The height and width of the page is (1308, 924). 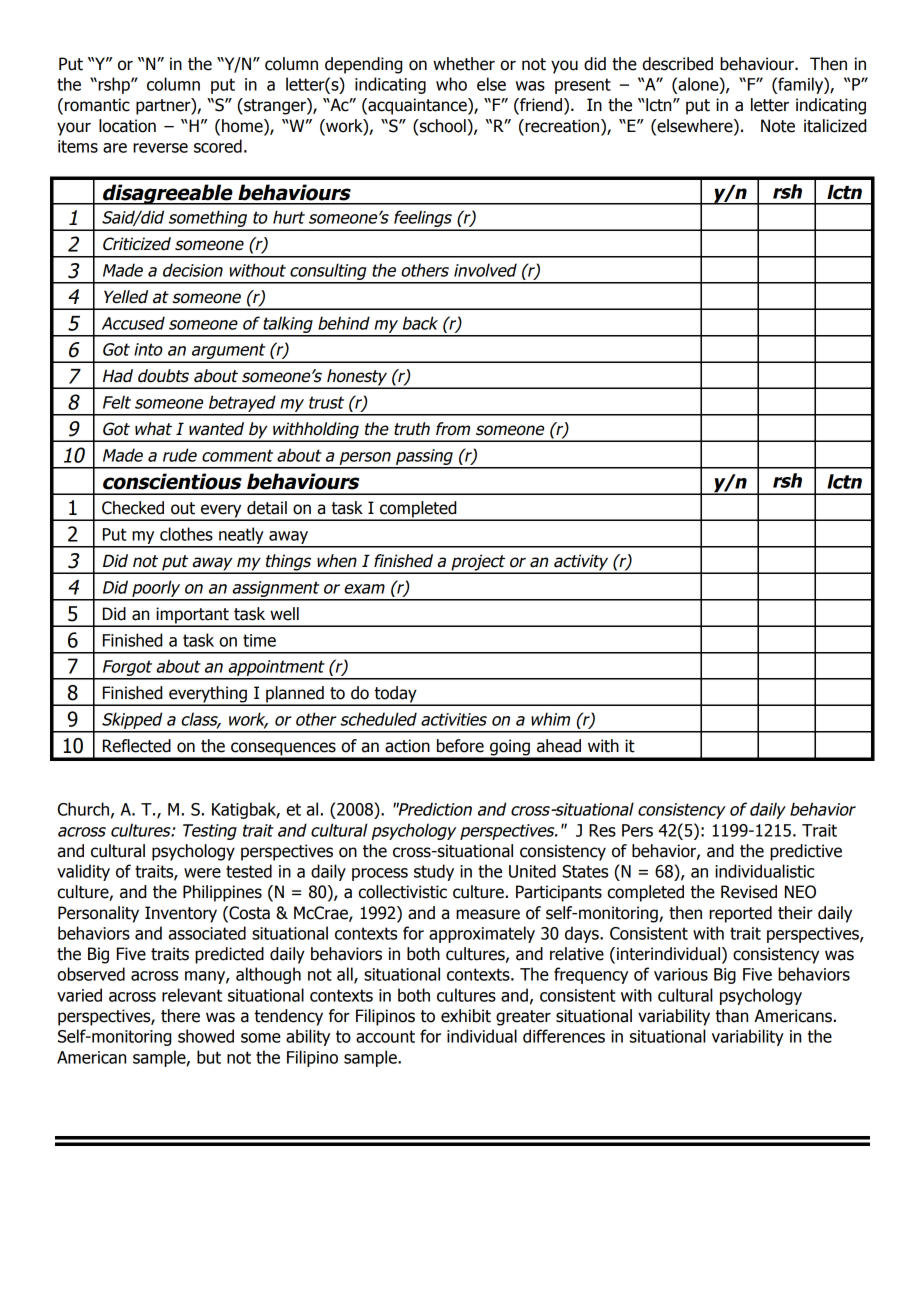 What do you see at coordinates (581, 563) in the page?
I see `activity` at bounding box center [581, 563].
